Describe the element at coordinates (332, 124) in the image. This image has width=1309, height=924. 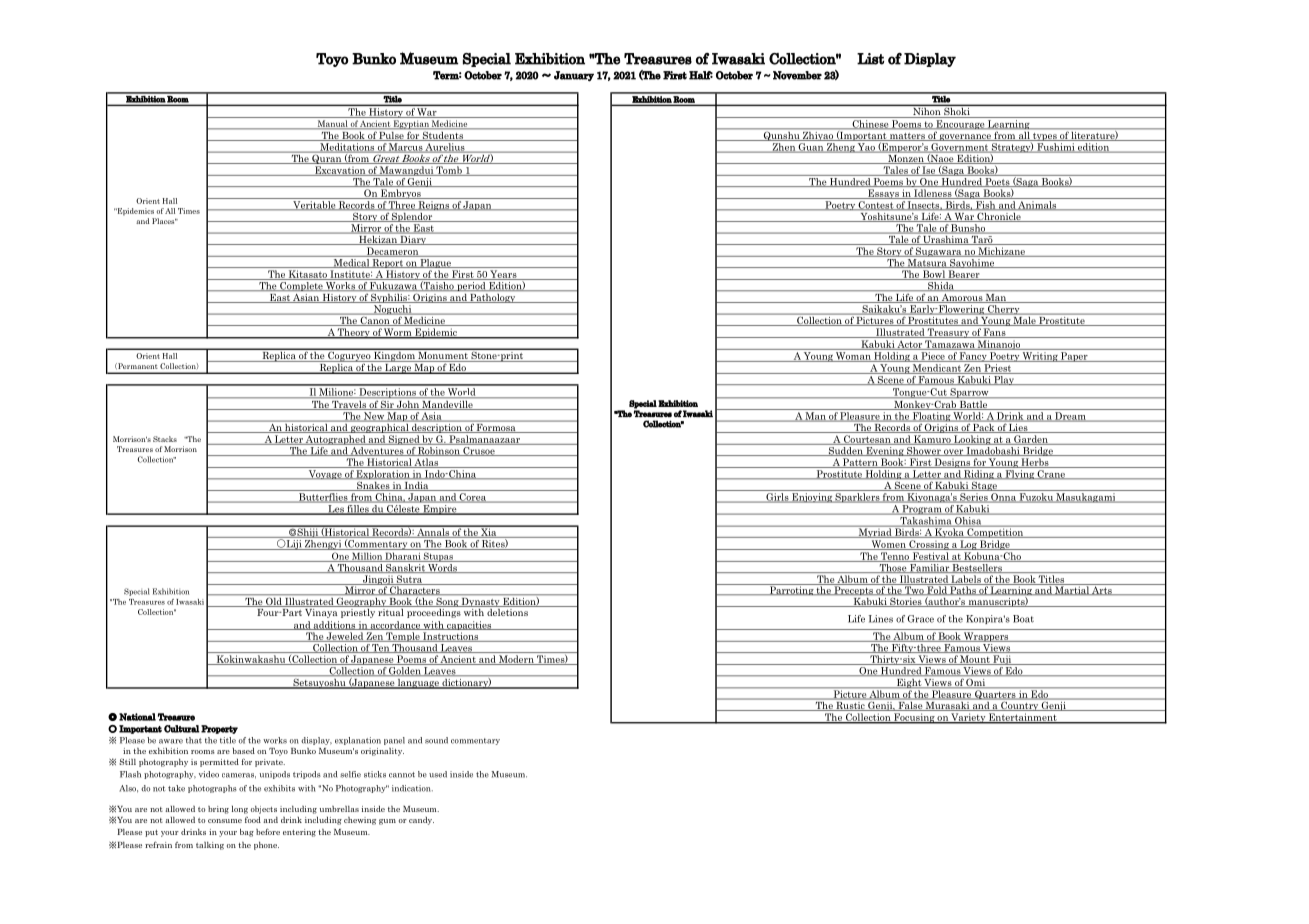
I see `Manual` at that location.
